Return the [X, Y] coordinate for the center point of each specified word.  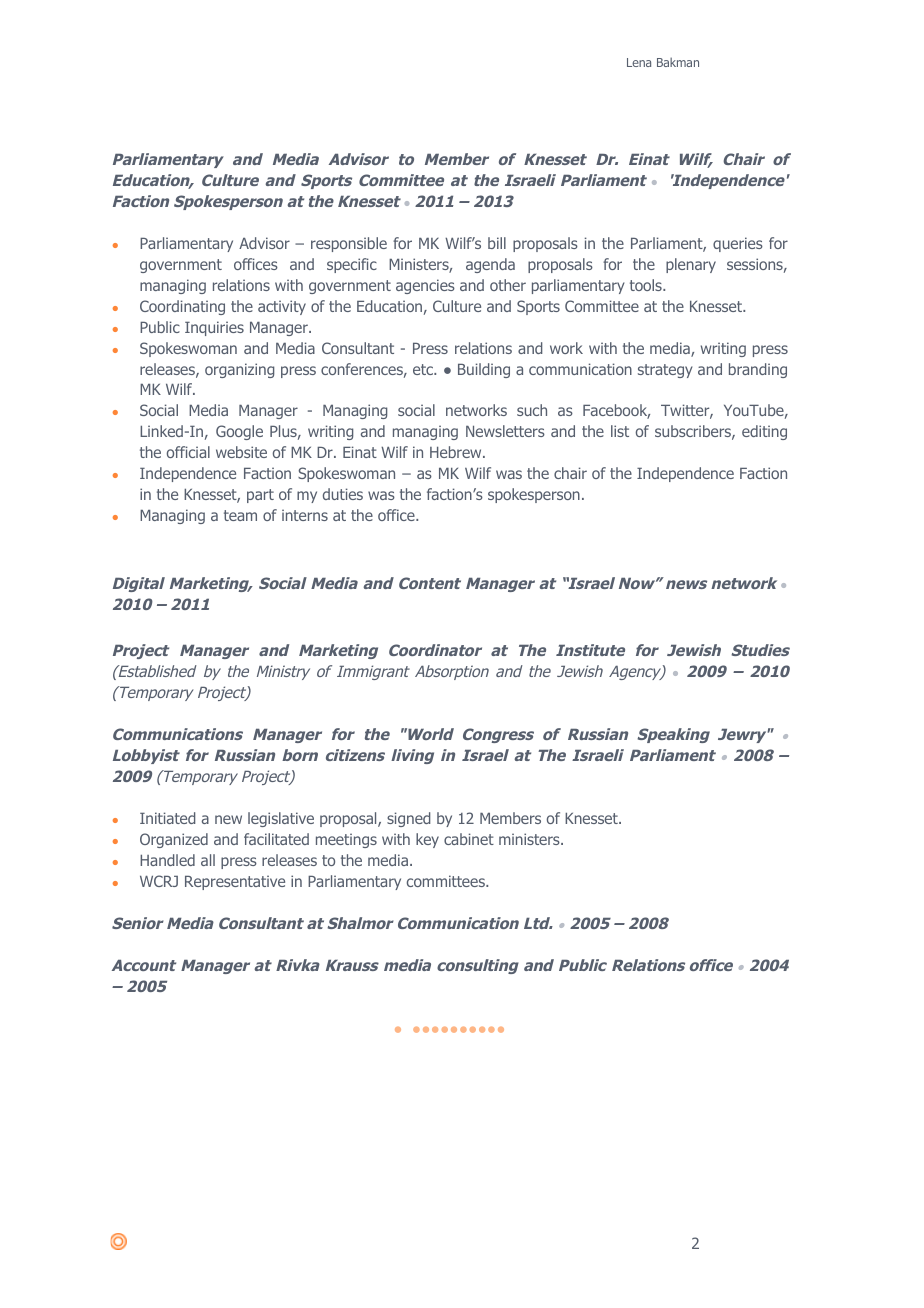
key [427, 840]
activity [282, 307]
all [208, 860]
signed [408, 819]
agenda [490, 265]
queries [738, 244]
